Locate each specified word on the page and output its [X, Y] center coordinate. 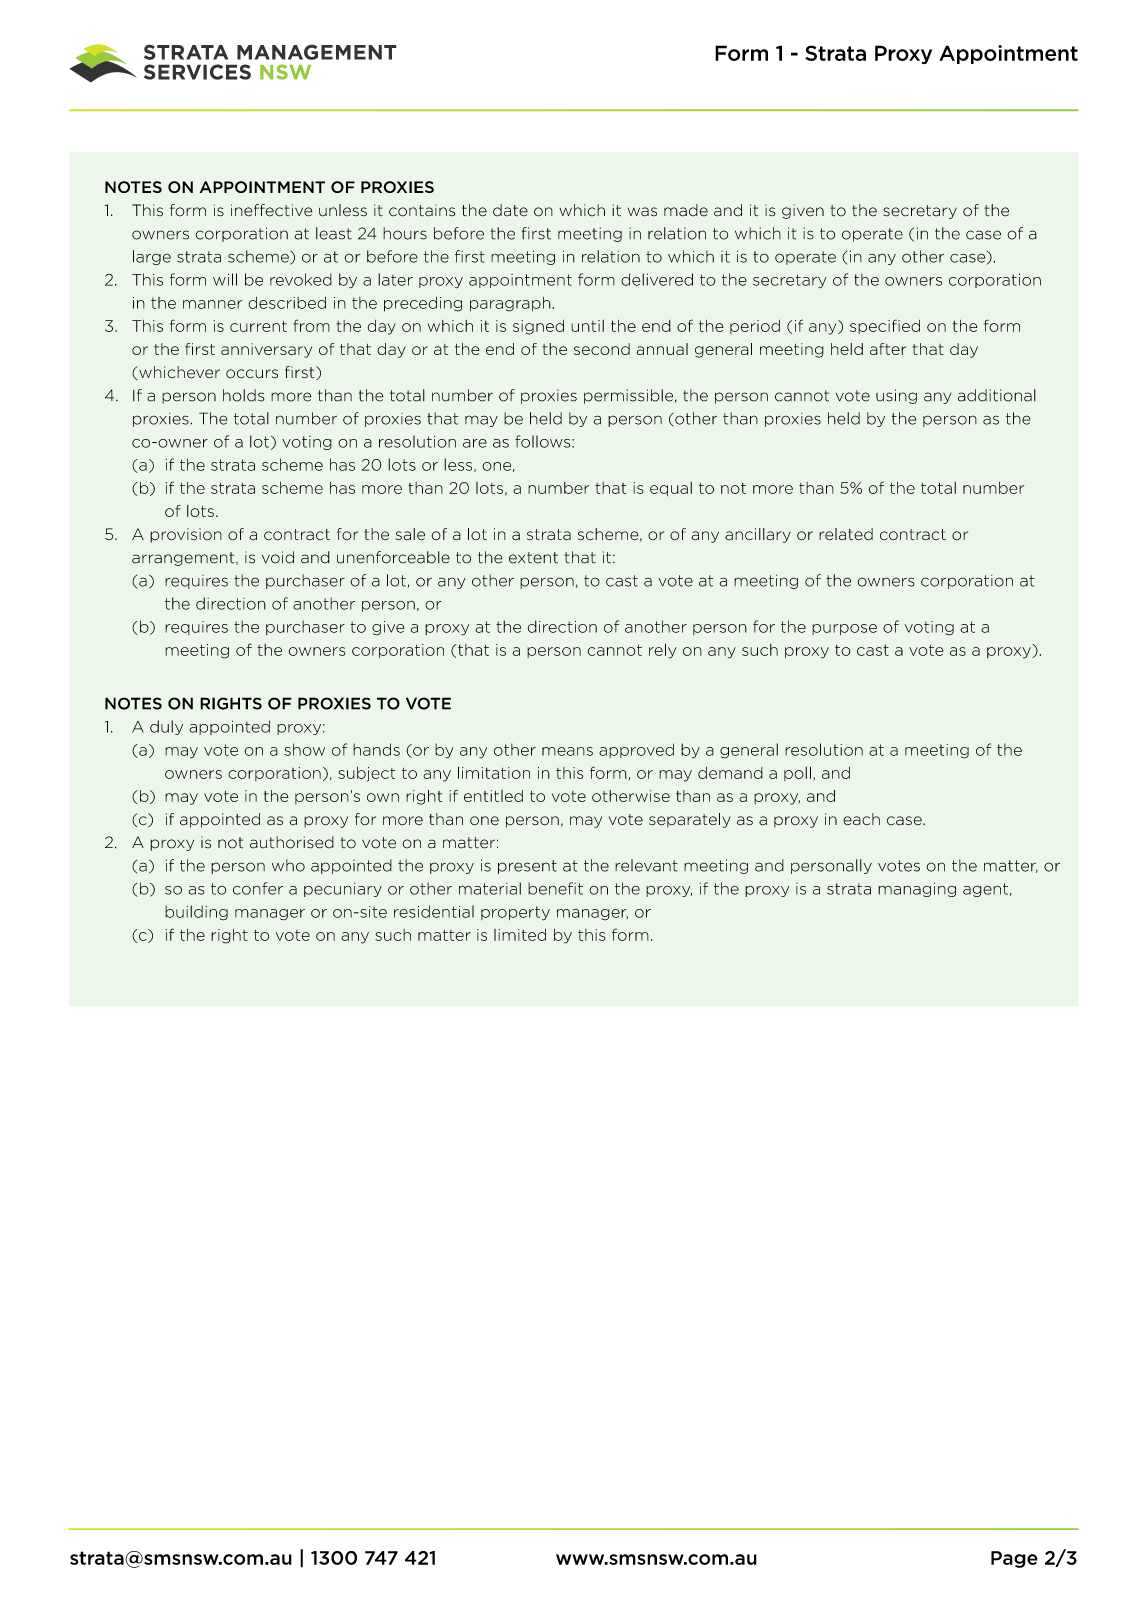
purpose [844, 629]
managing [917, 889]
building [196, 913]
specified [885, 326]
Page [1014, 1559]
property [515, 913]
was [642, 212]
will [225, 279]
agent [985, 890]
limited [520, 935]
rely [662, 651]
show [304, 749]
